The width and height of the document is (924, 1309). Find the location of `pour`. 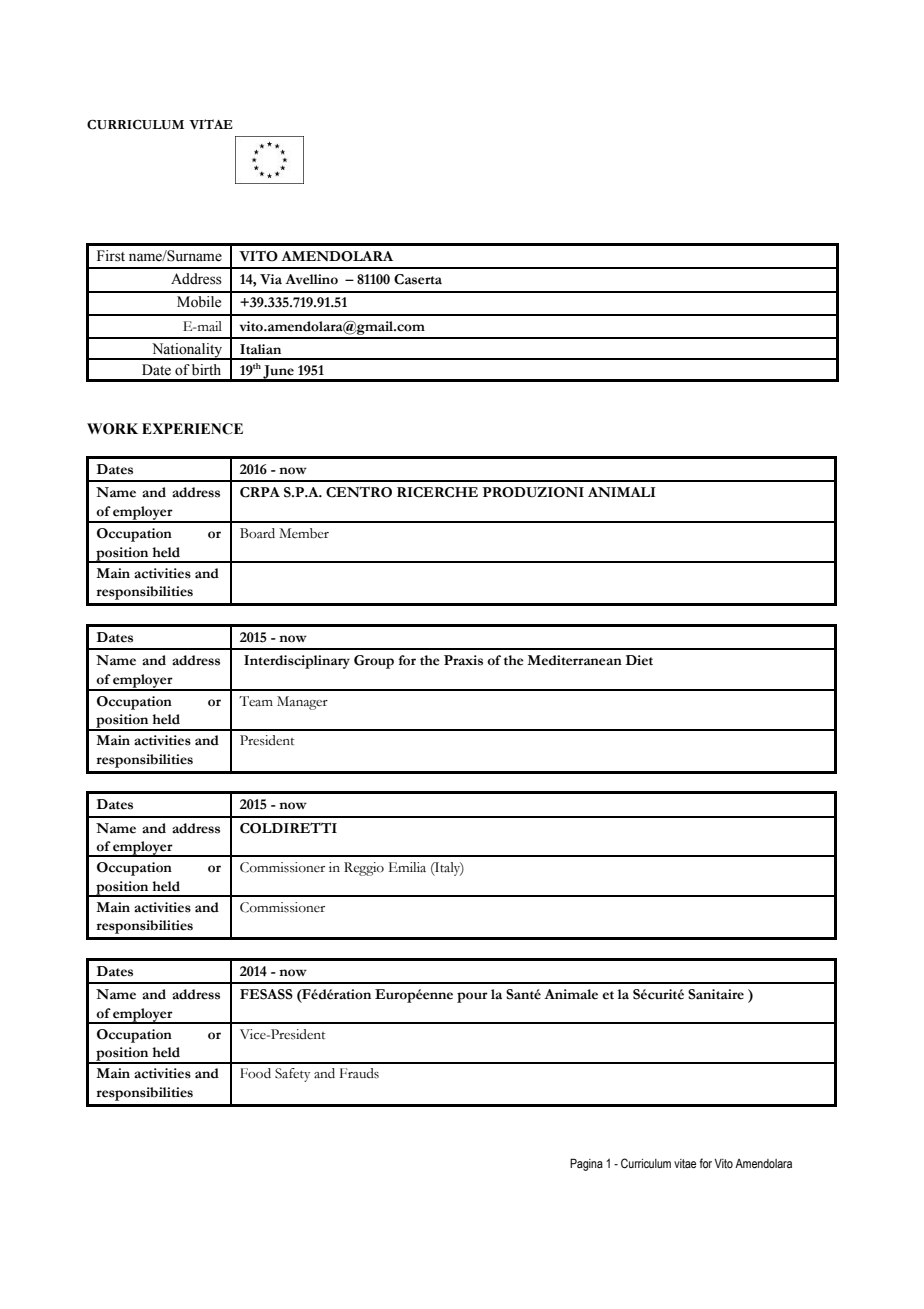

pour is located at coordinates (472, 997).
